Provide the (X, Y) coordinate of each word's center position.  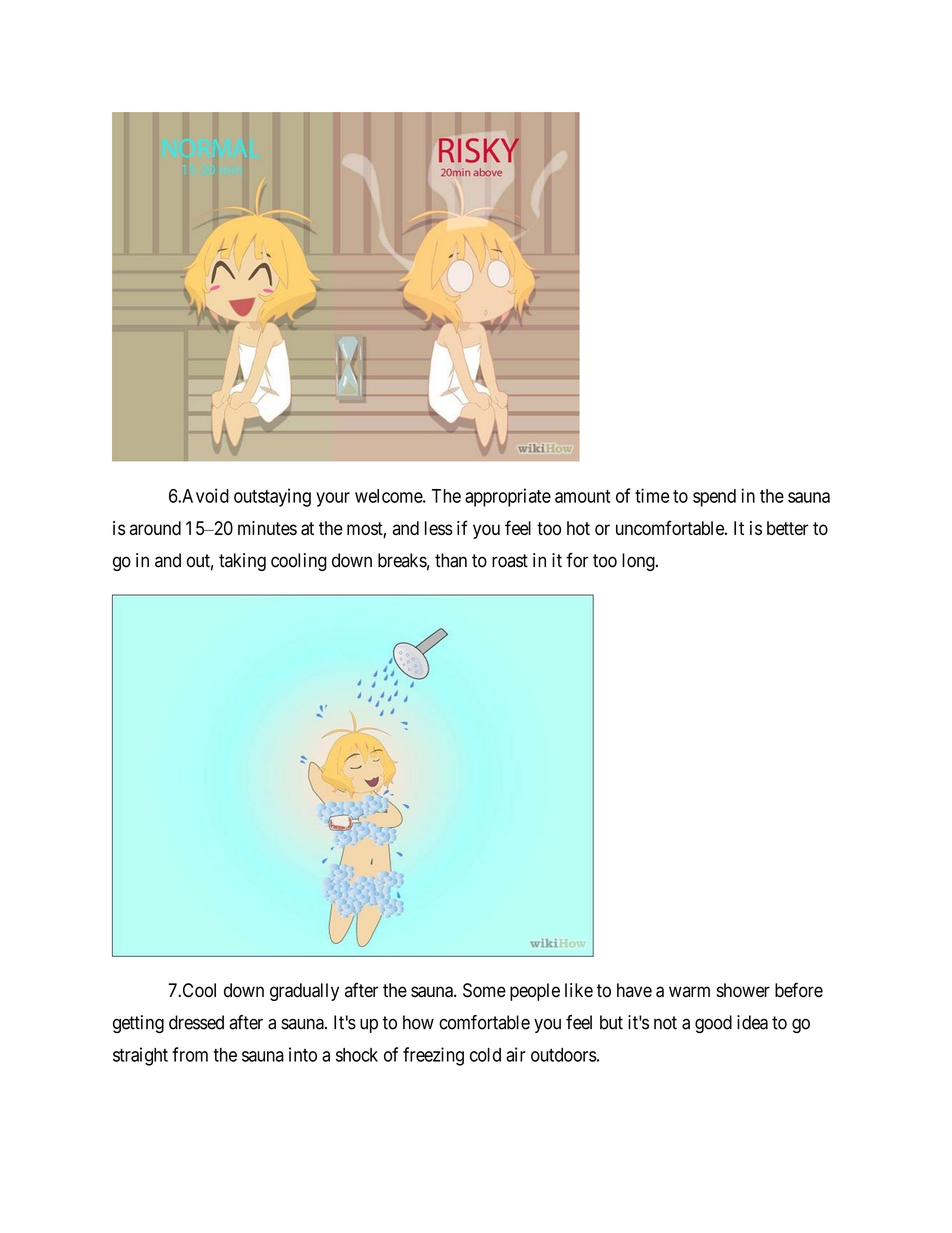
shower (743, 990)
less (439, 528)
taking (242, 562)
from (190, 1054)
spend (714, 498)
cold (485, 1055)
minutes (267, 528)
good (713, 1024)
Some (484, 990)
